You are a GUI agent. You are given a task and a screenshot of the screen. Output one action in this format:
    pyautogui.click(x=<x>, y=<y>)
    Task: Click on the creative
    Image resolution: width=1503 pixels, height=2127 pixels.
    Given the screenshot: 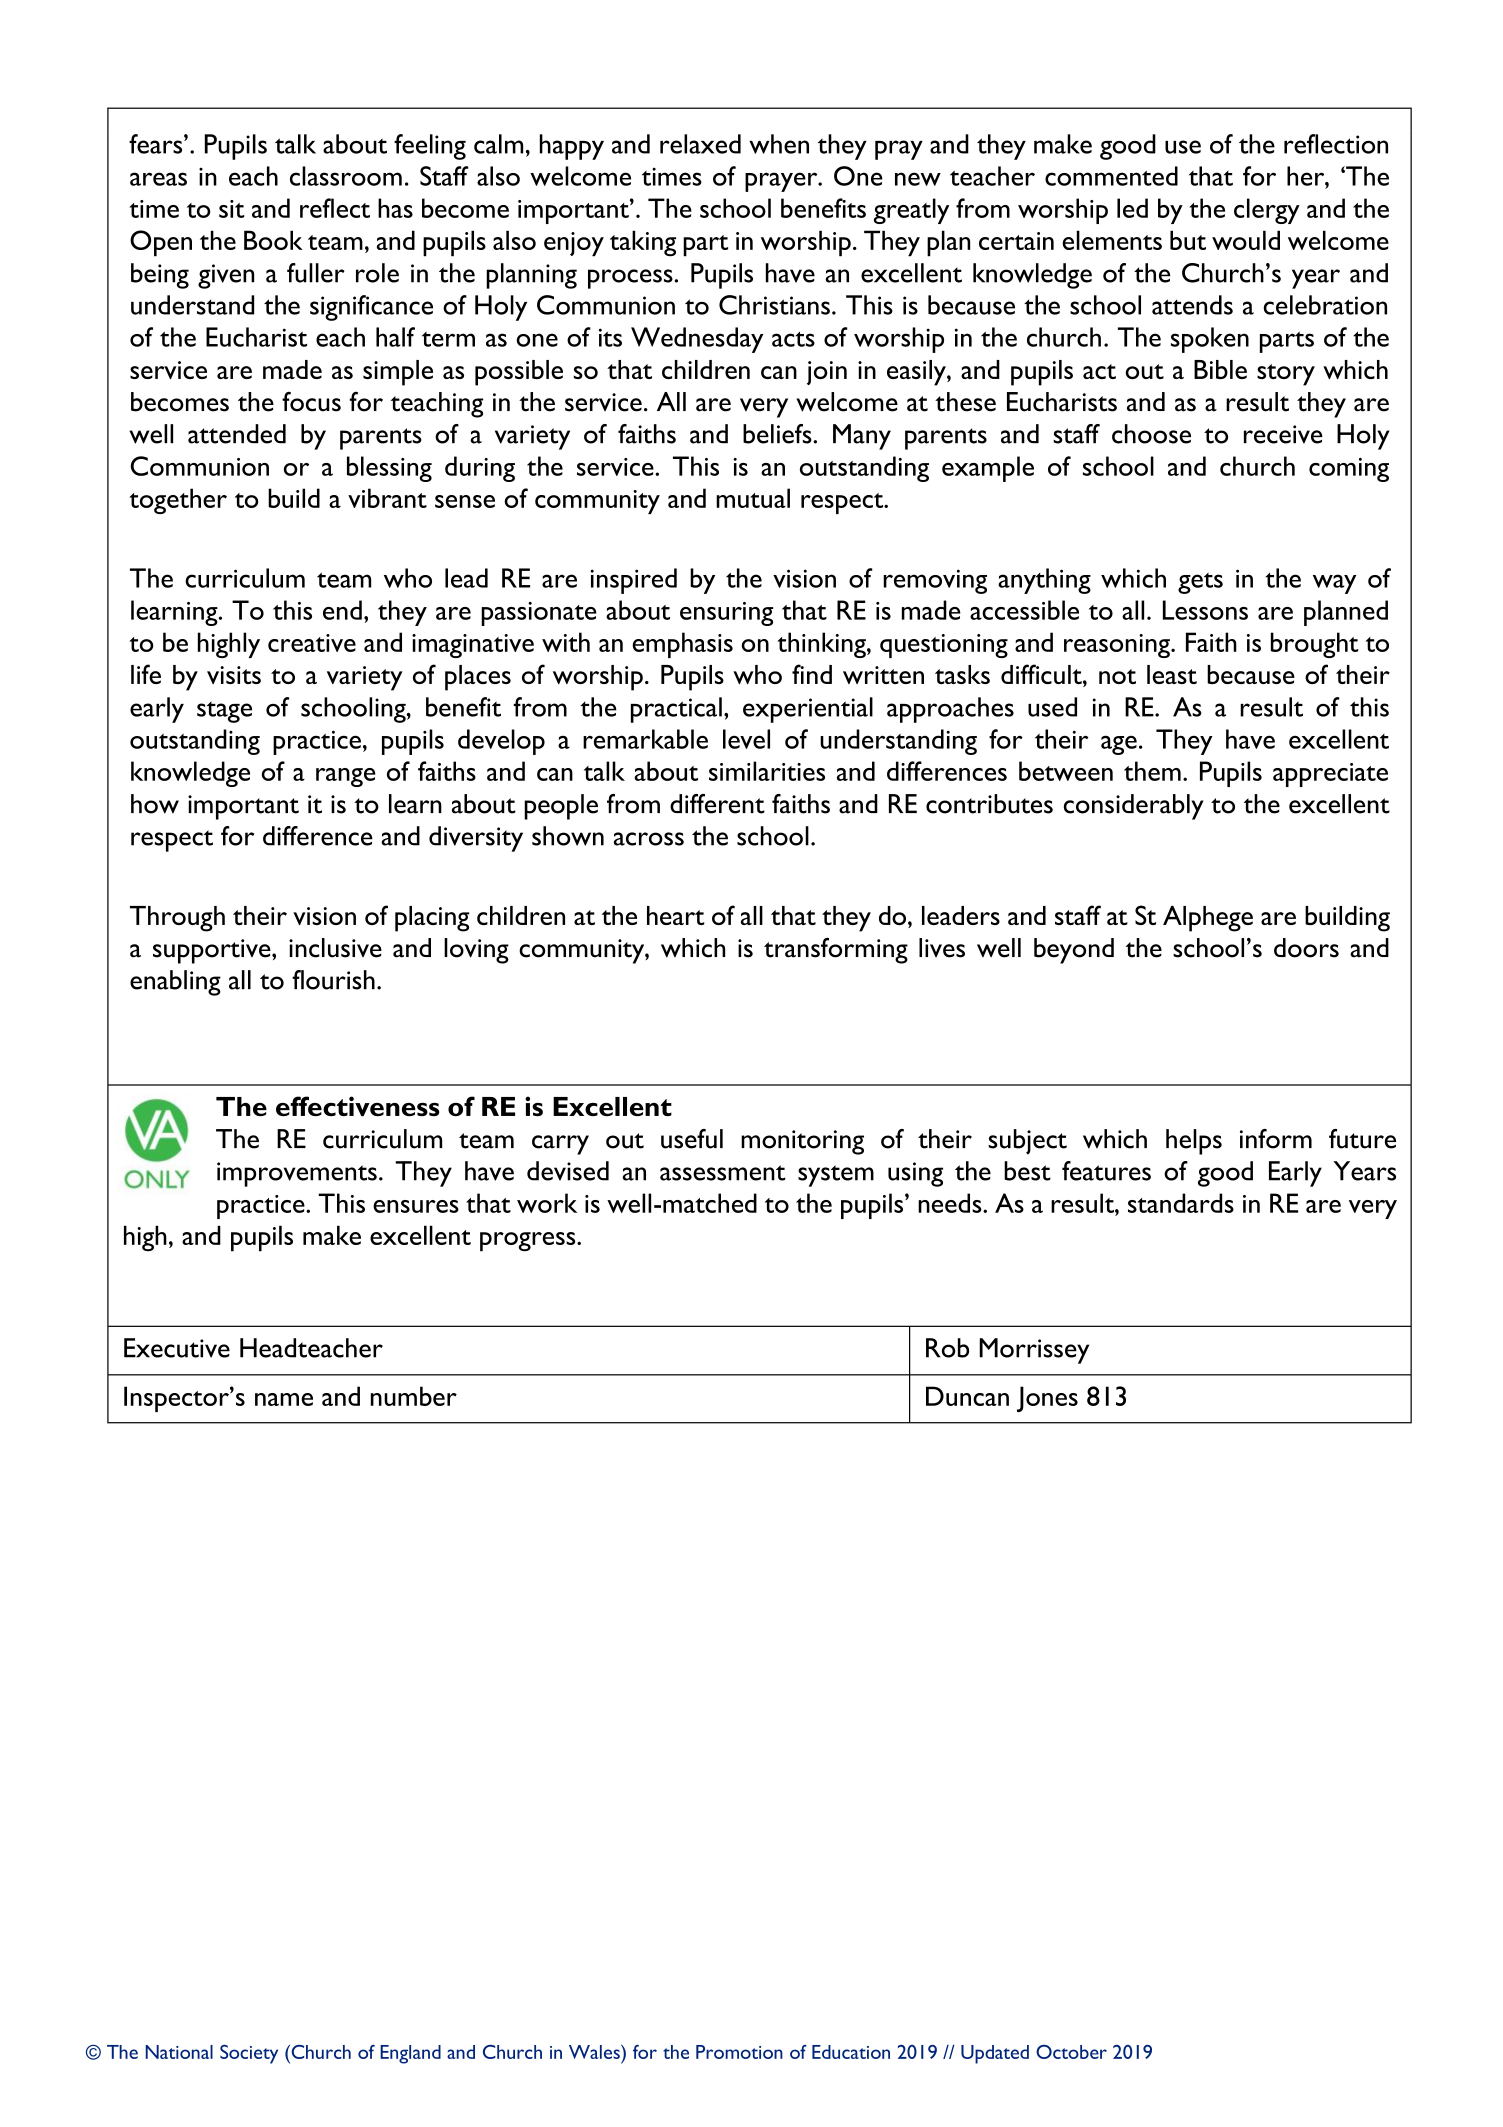 What is the action you would take?
    pyautogui.click(x=312, y=643)
